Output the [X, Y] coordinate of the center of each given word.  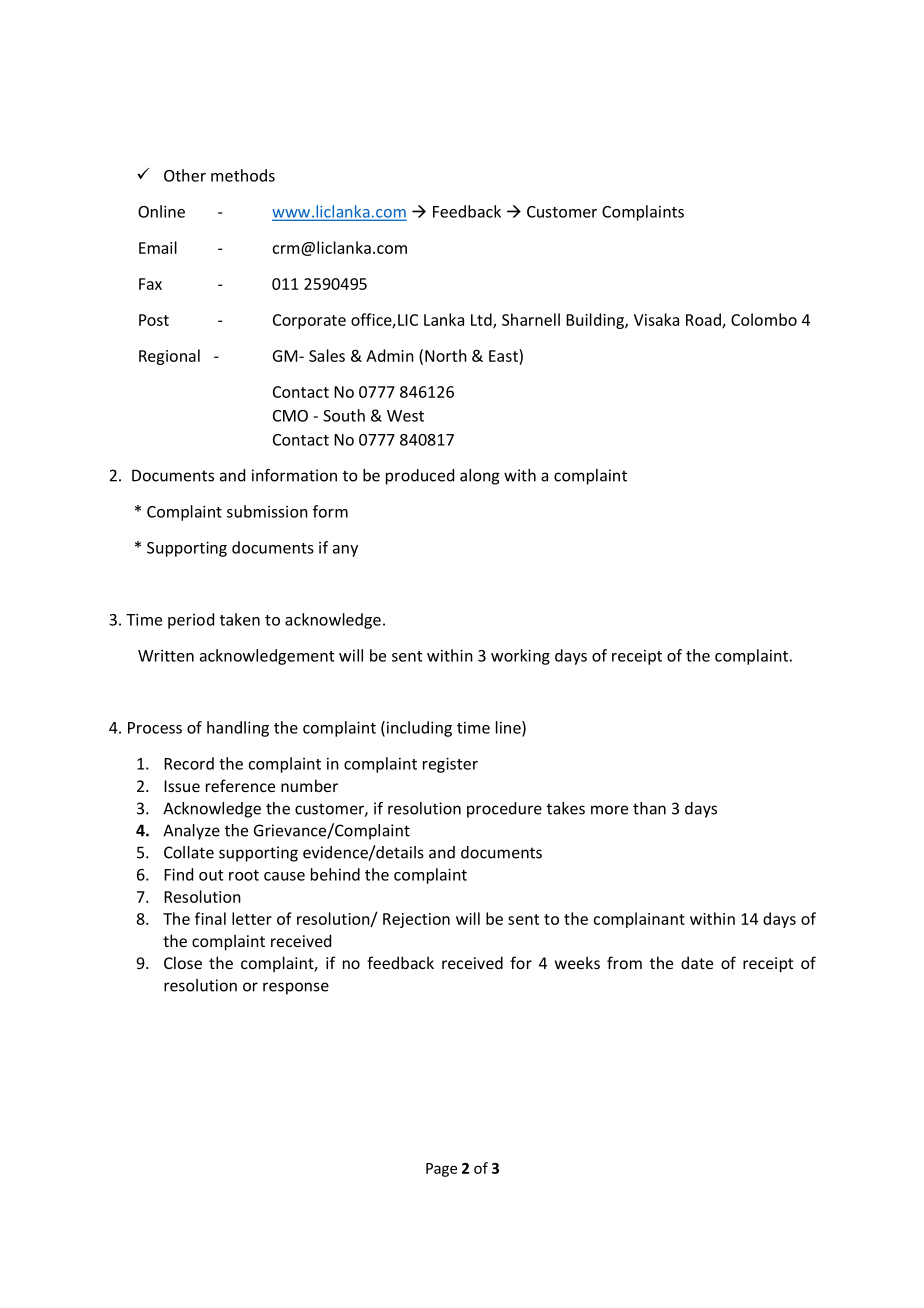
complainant [639, 920]
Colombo [764, 319]
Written [166, 656]
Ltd [482, 320]
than [649, 808]
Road [704, 320]
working [520, 657]
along [480, 477]
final [210, 918]
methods [243, 175]
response [296, 988]
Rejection [416, 920]
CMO [290, 416]
